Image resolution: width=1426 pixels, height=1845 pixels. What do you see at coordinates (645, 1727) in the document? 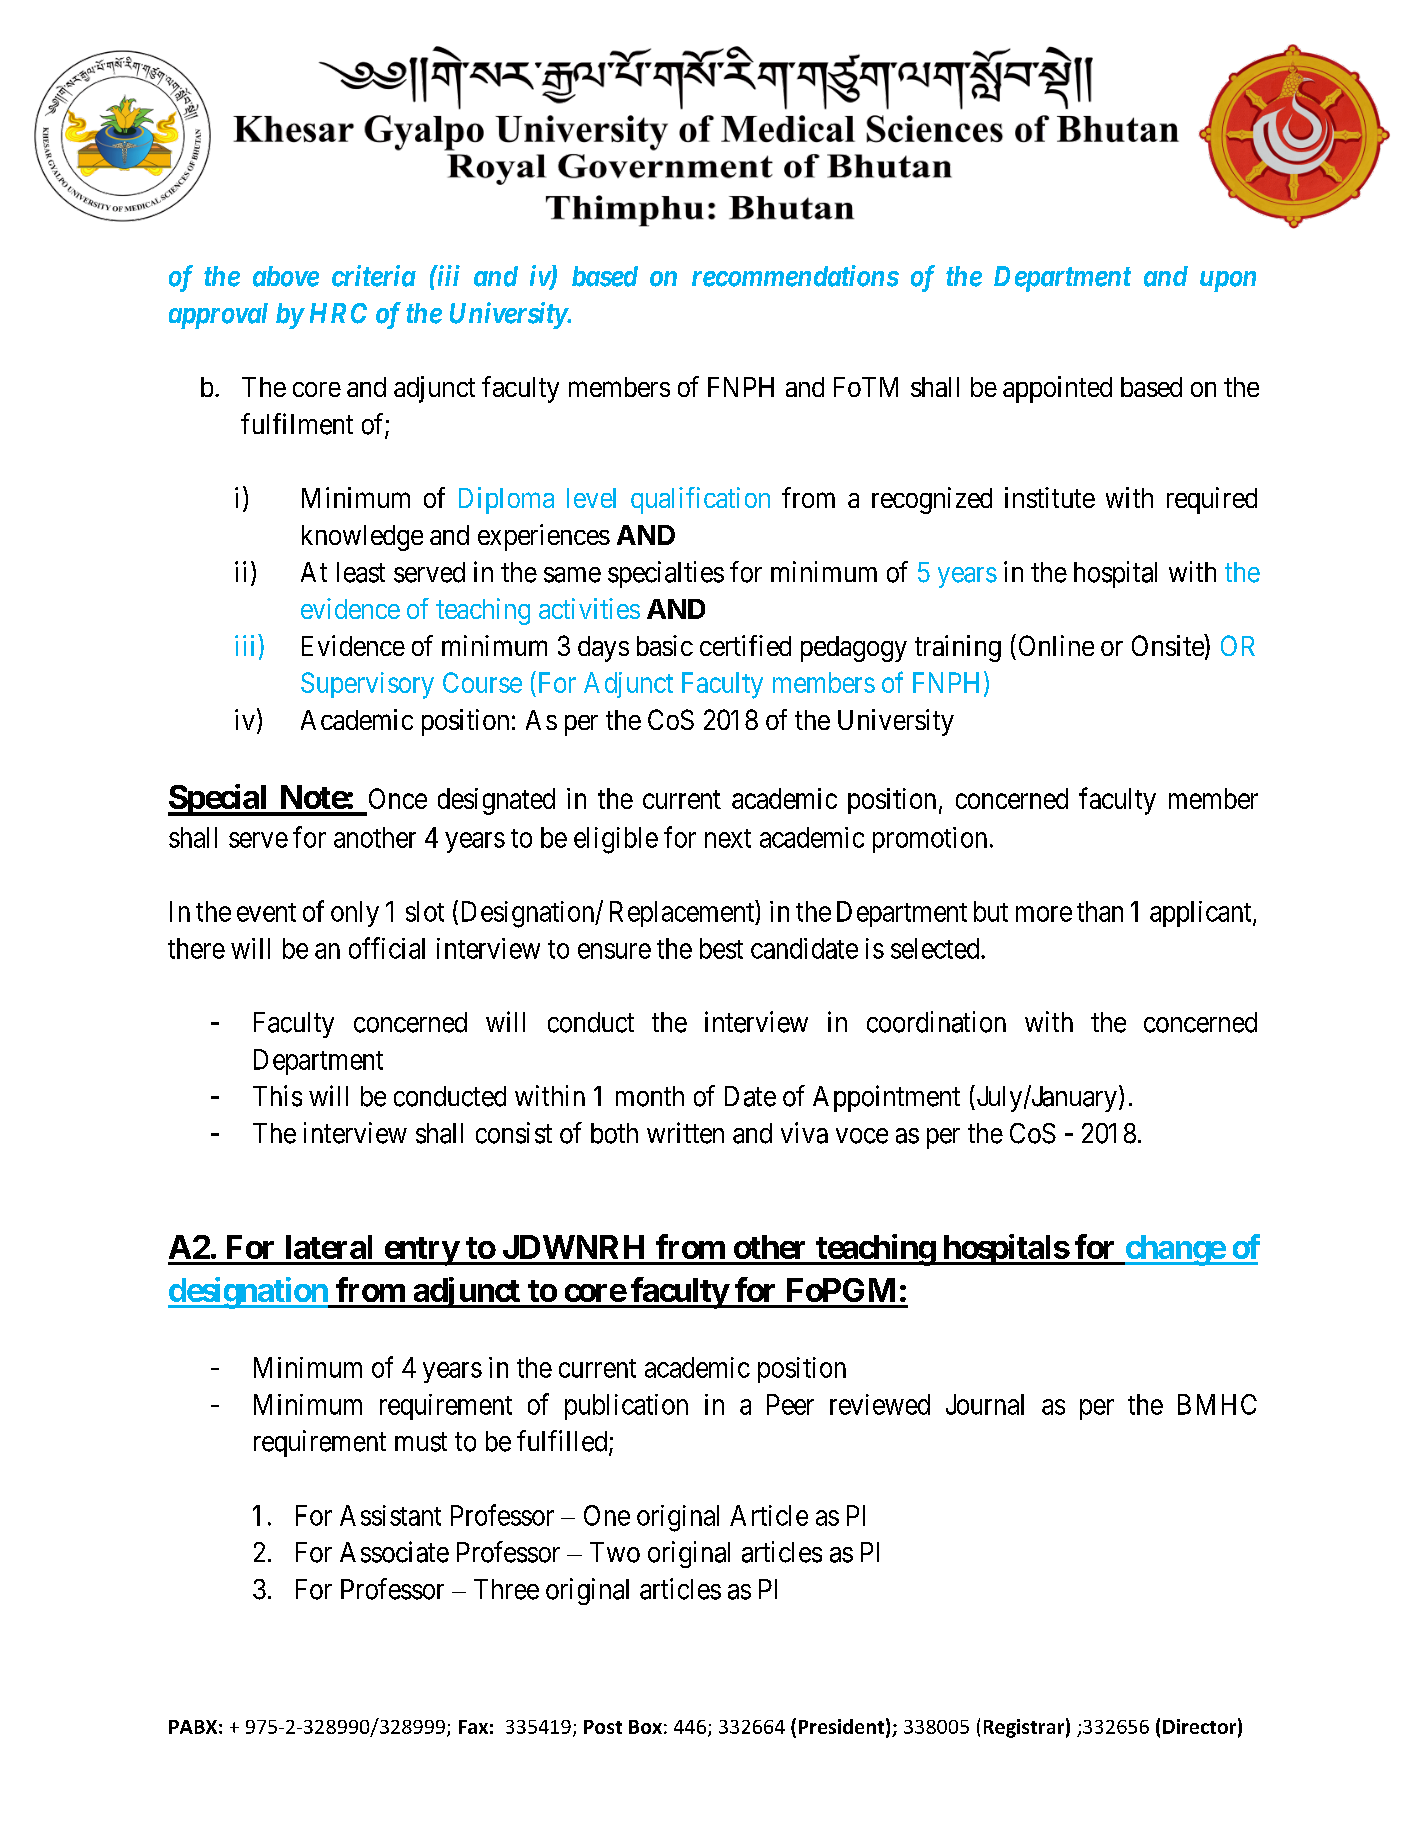
I see `Box` at bounding box center [645, 1727].
